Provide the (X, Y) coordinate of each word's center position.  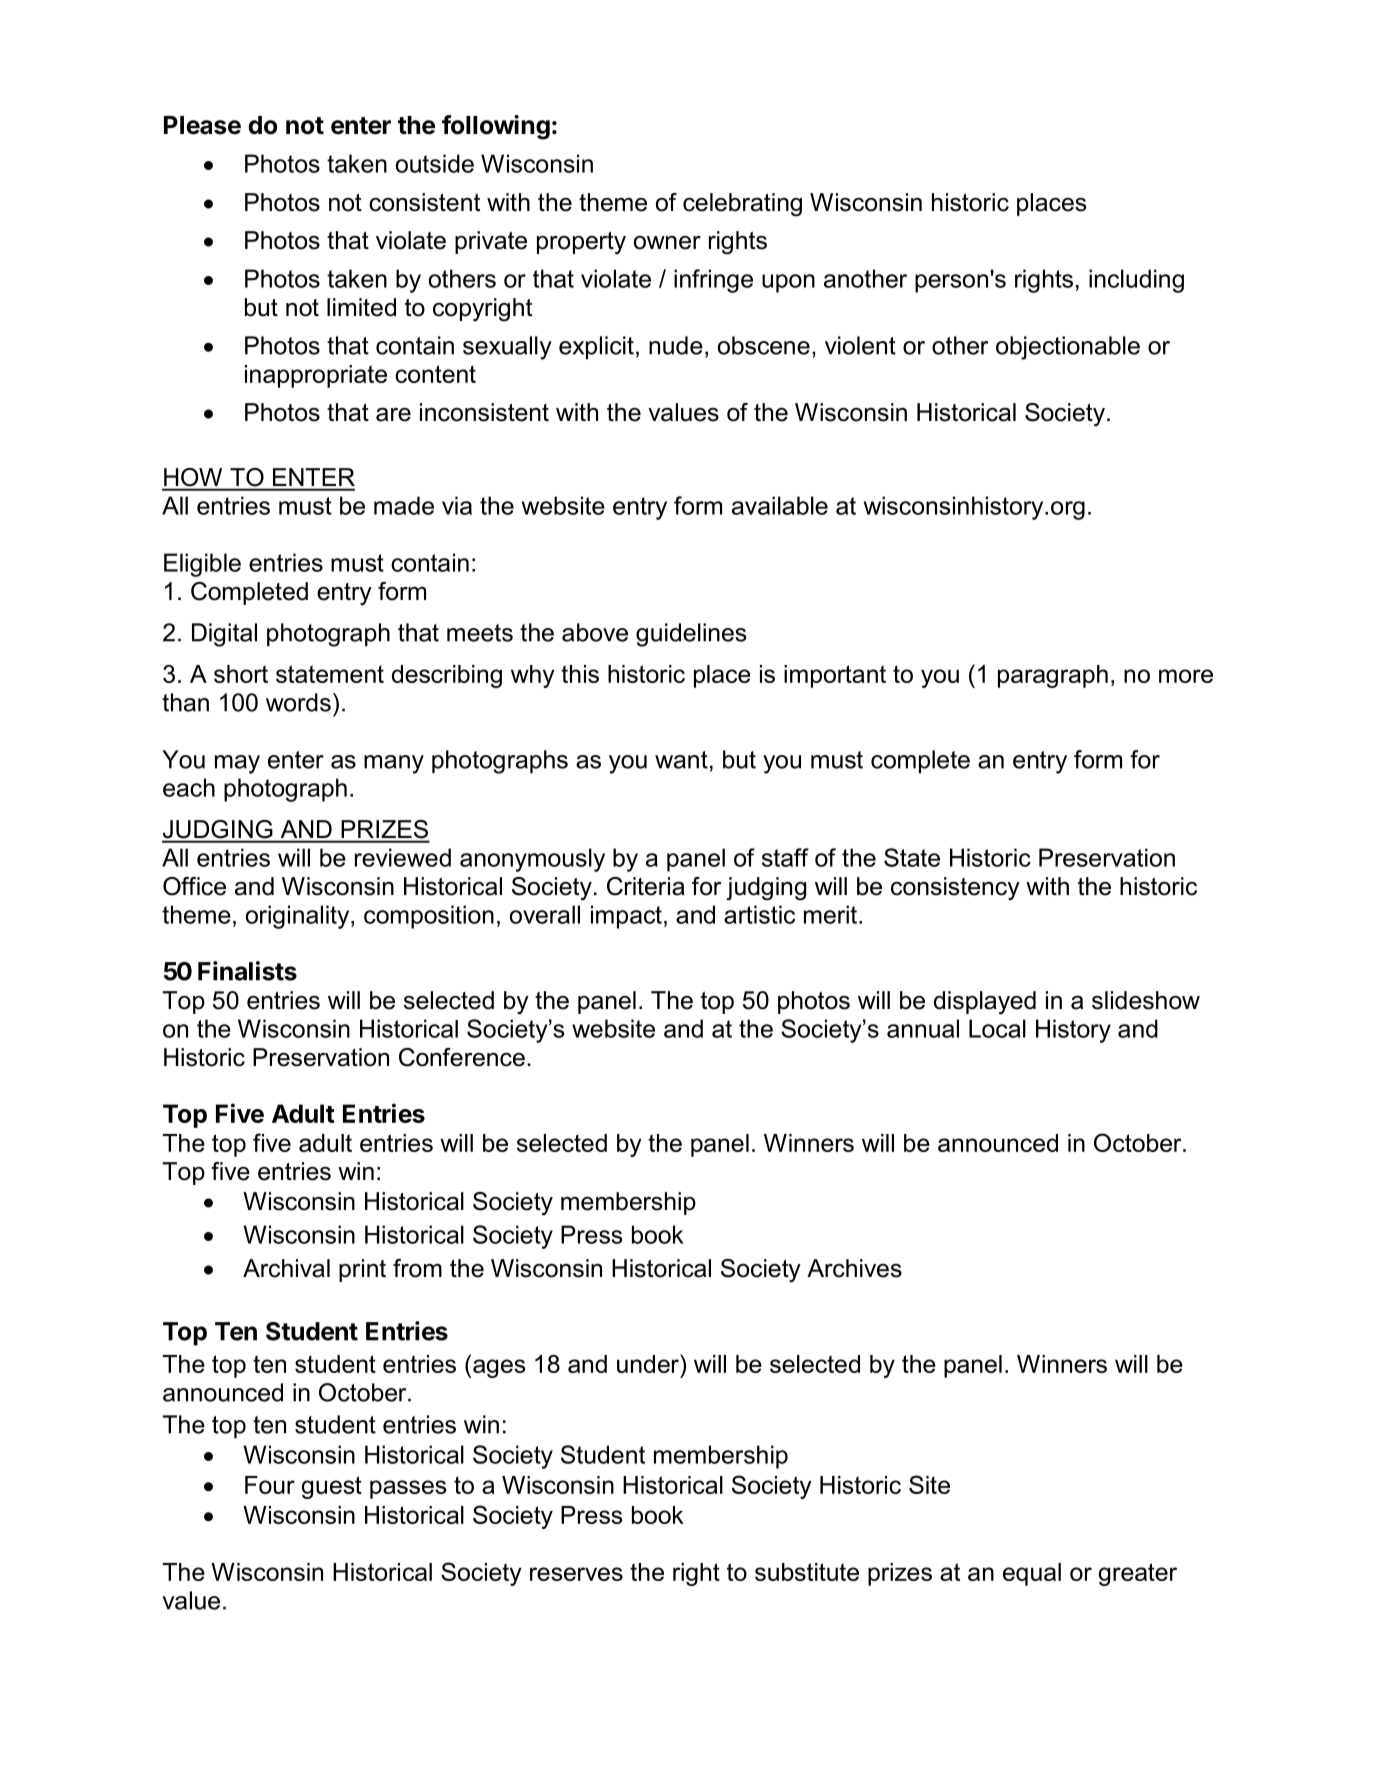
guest (332, 1487)
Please (202, 125)
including (1136, 281)
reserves (576, 1574)
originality (299, 917)
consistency (955, 889)
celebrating (742, 205)
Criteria (646, 886)
